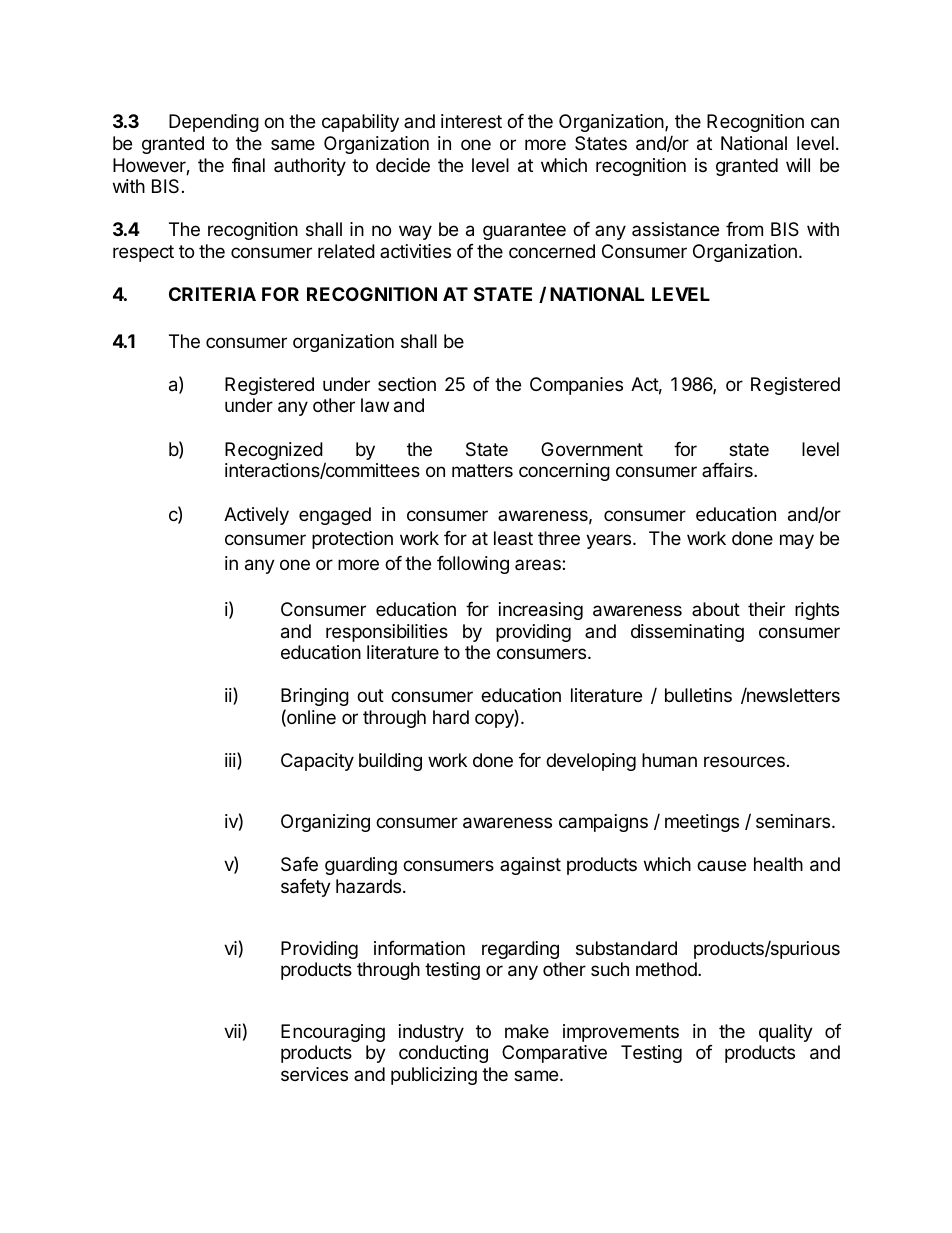 The image size is (952, 1233). What do you see at coordinates (443, 1054) in the screenshot?
I see `conducting` at bounding box center [443, 1054].
